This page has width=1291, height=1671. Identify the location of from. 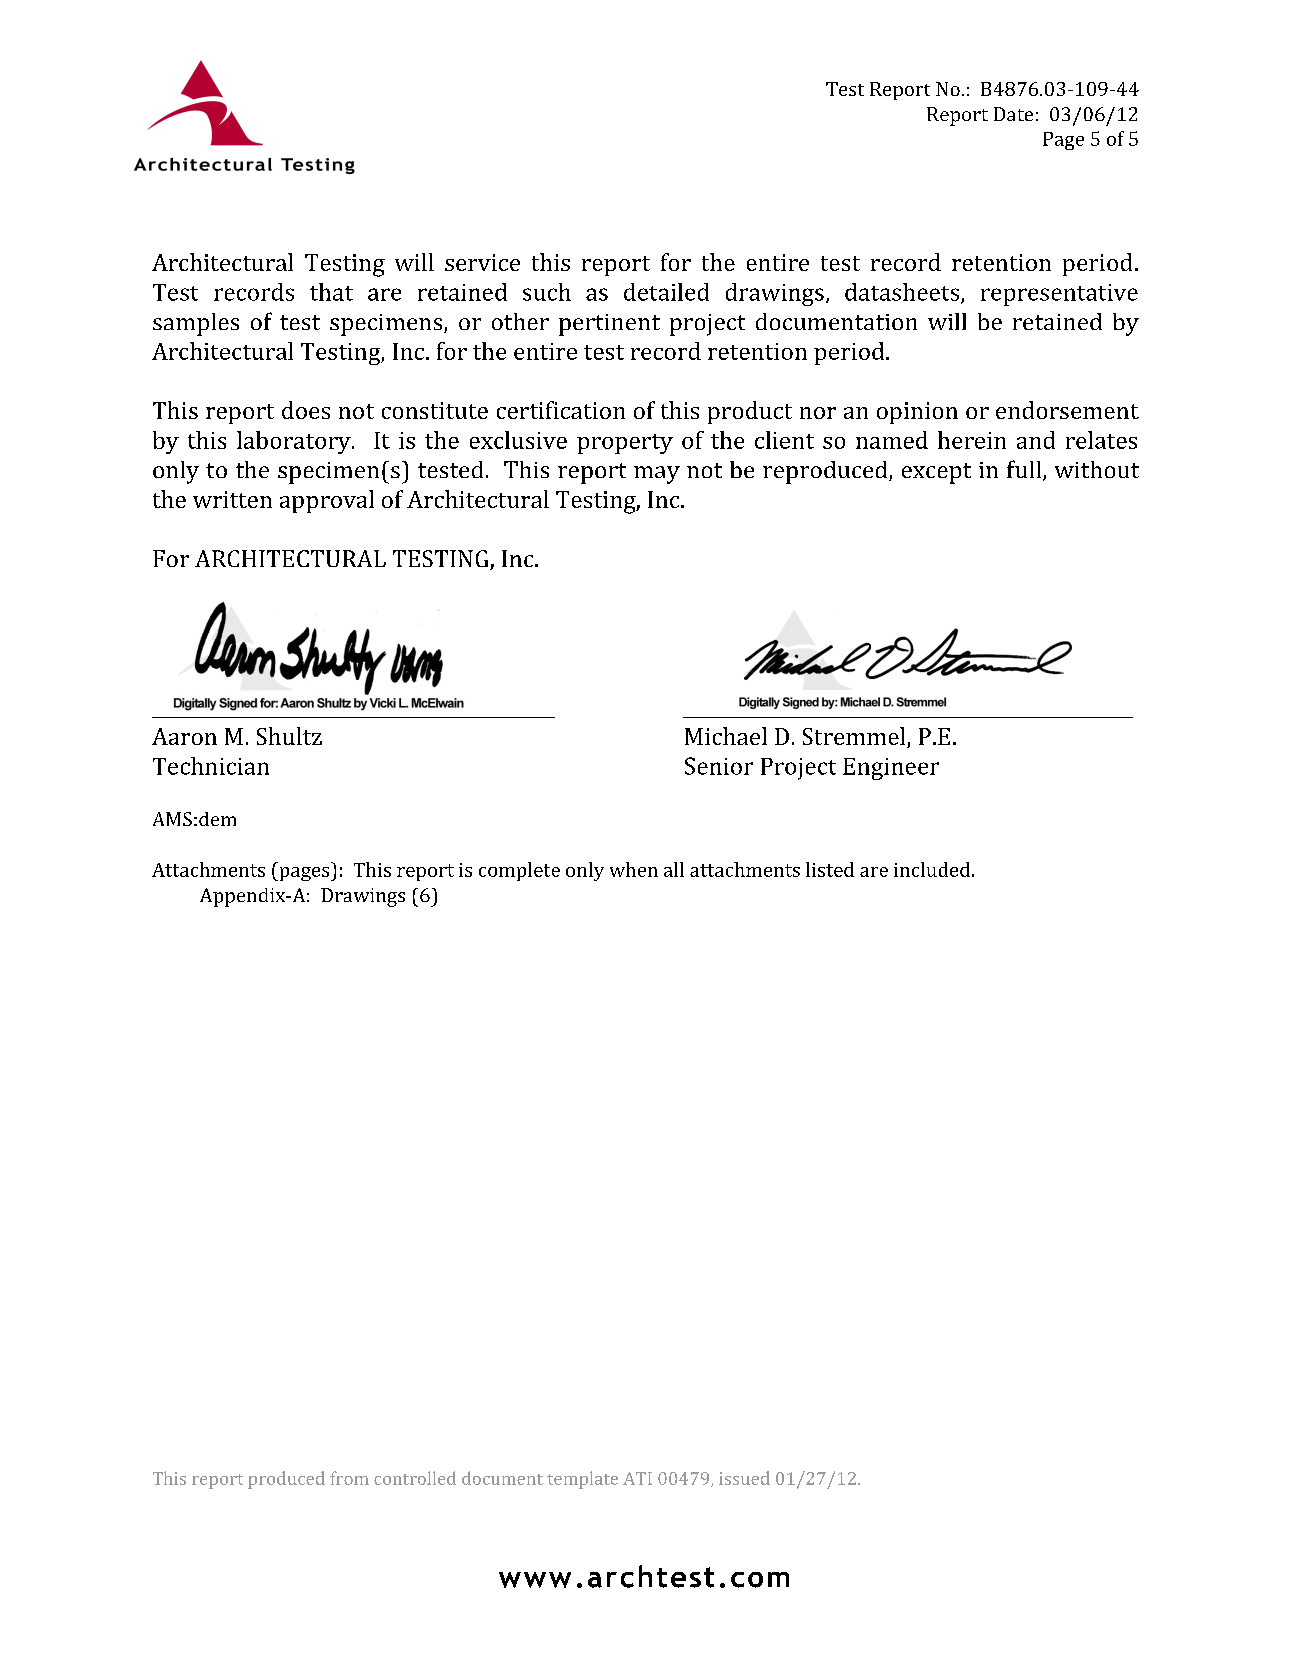
(349, 1478).
